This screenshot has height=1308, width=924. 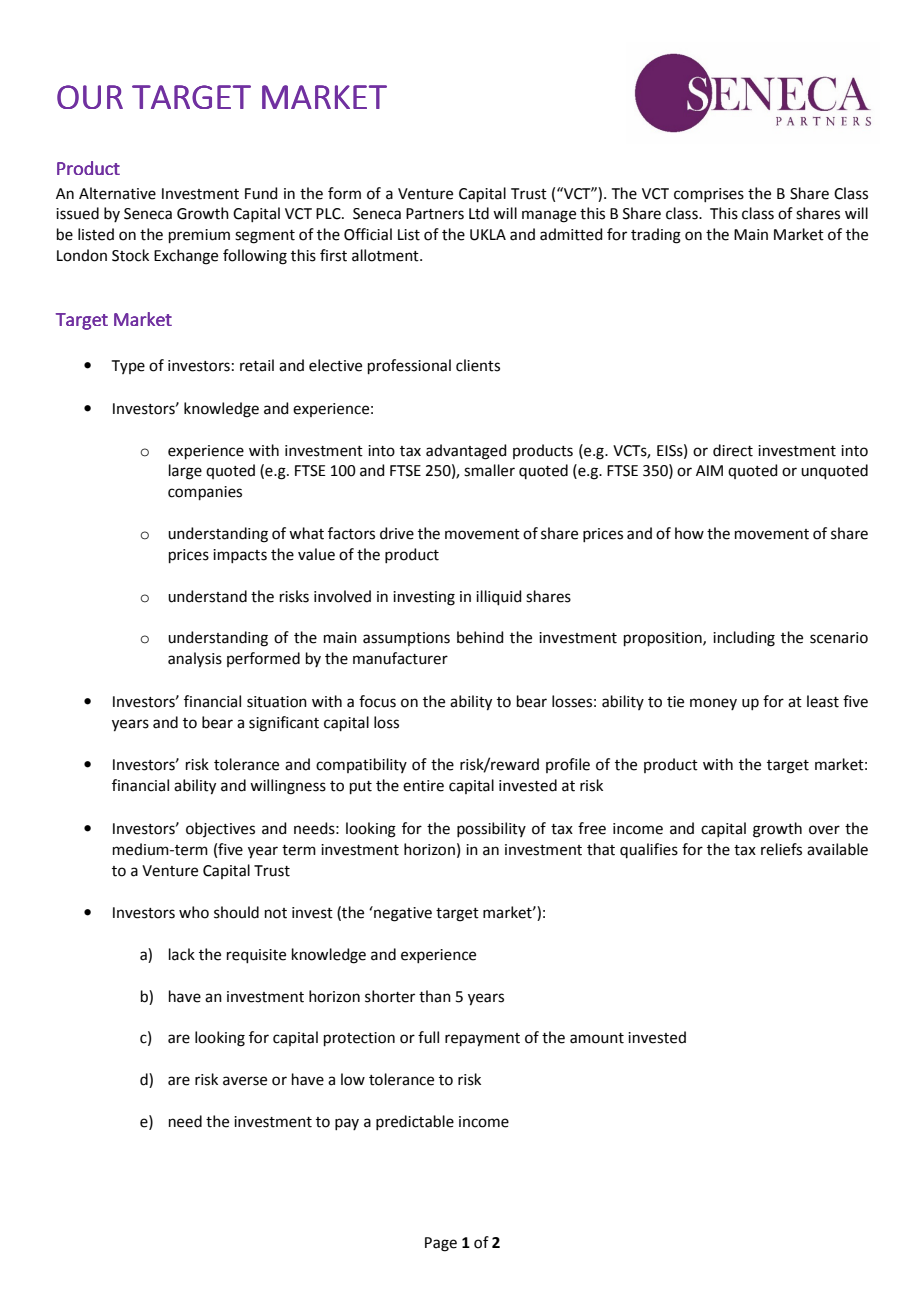 I want to click on averse, so click(x=245, y=1081).
